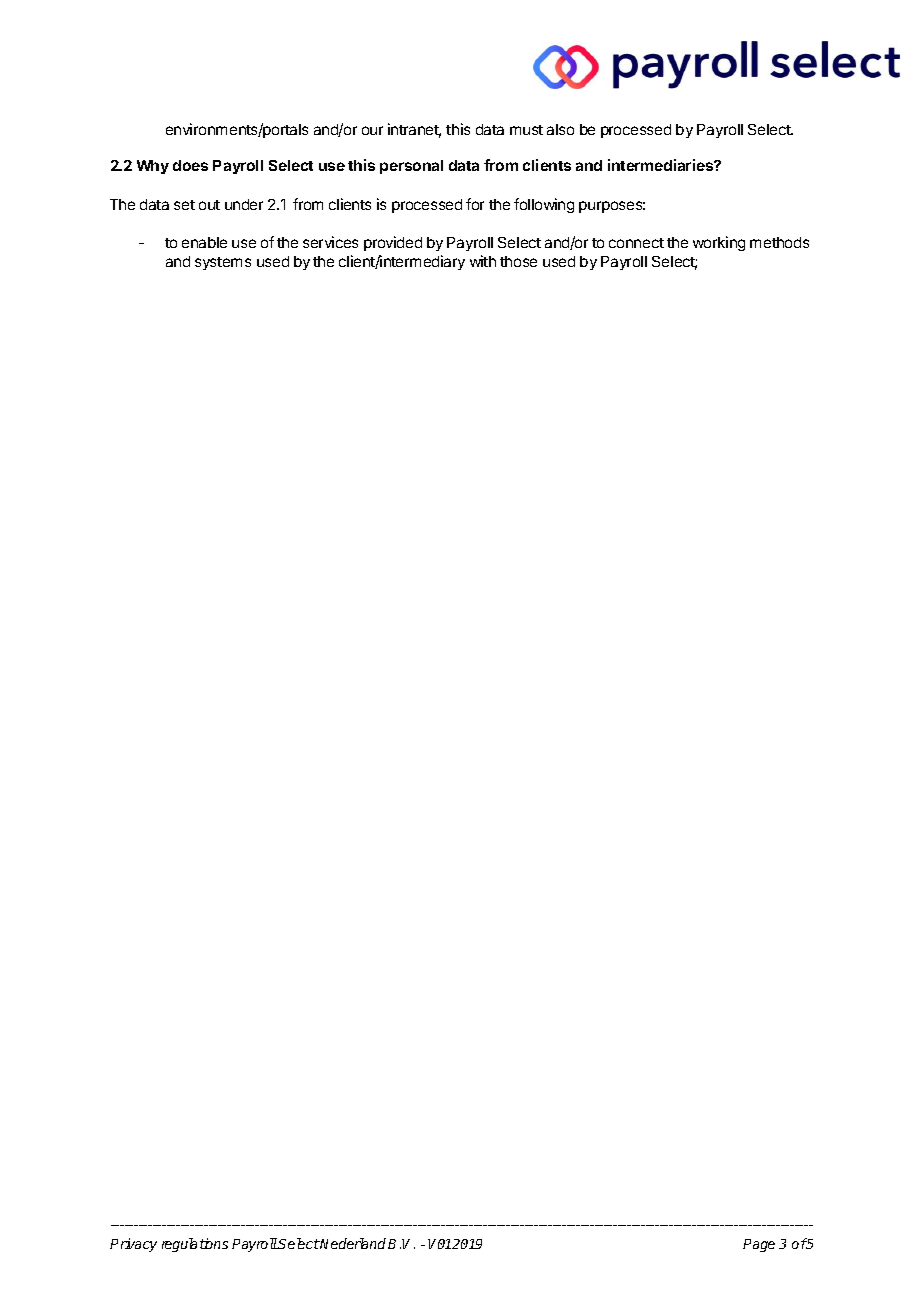 The width and height of the screenshot is (924, 1310). Describe the element at coordinates (195, 1245) in the screenshot. I see `regulations` at that location.
